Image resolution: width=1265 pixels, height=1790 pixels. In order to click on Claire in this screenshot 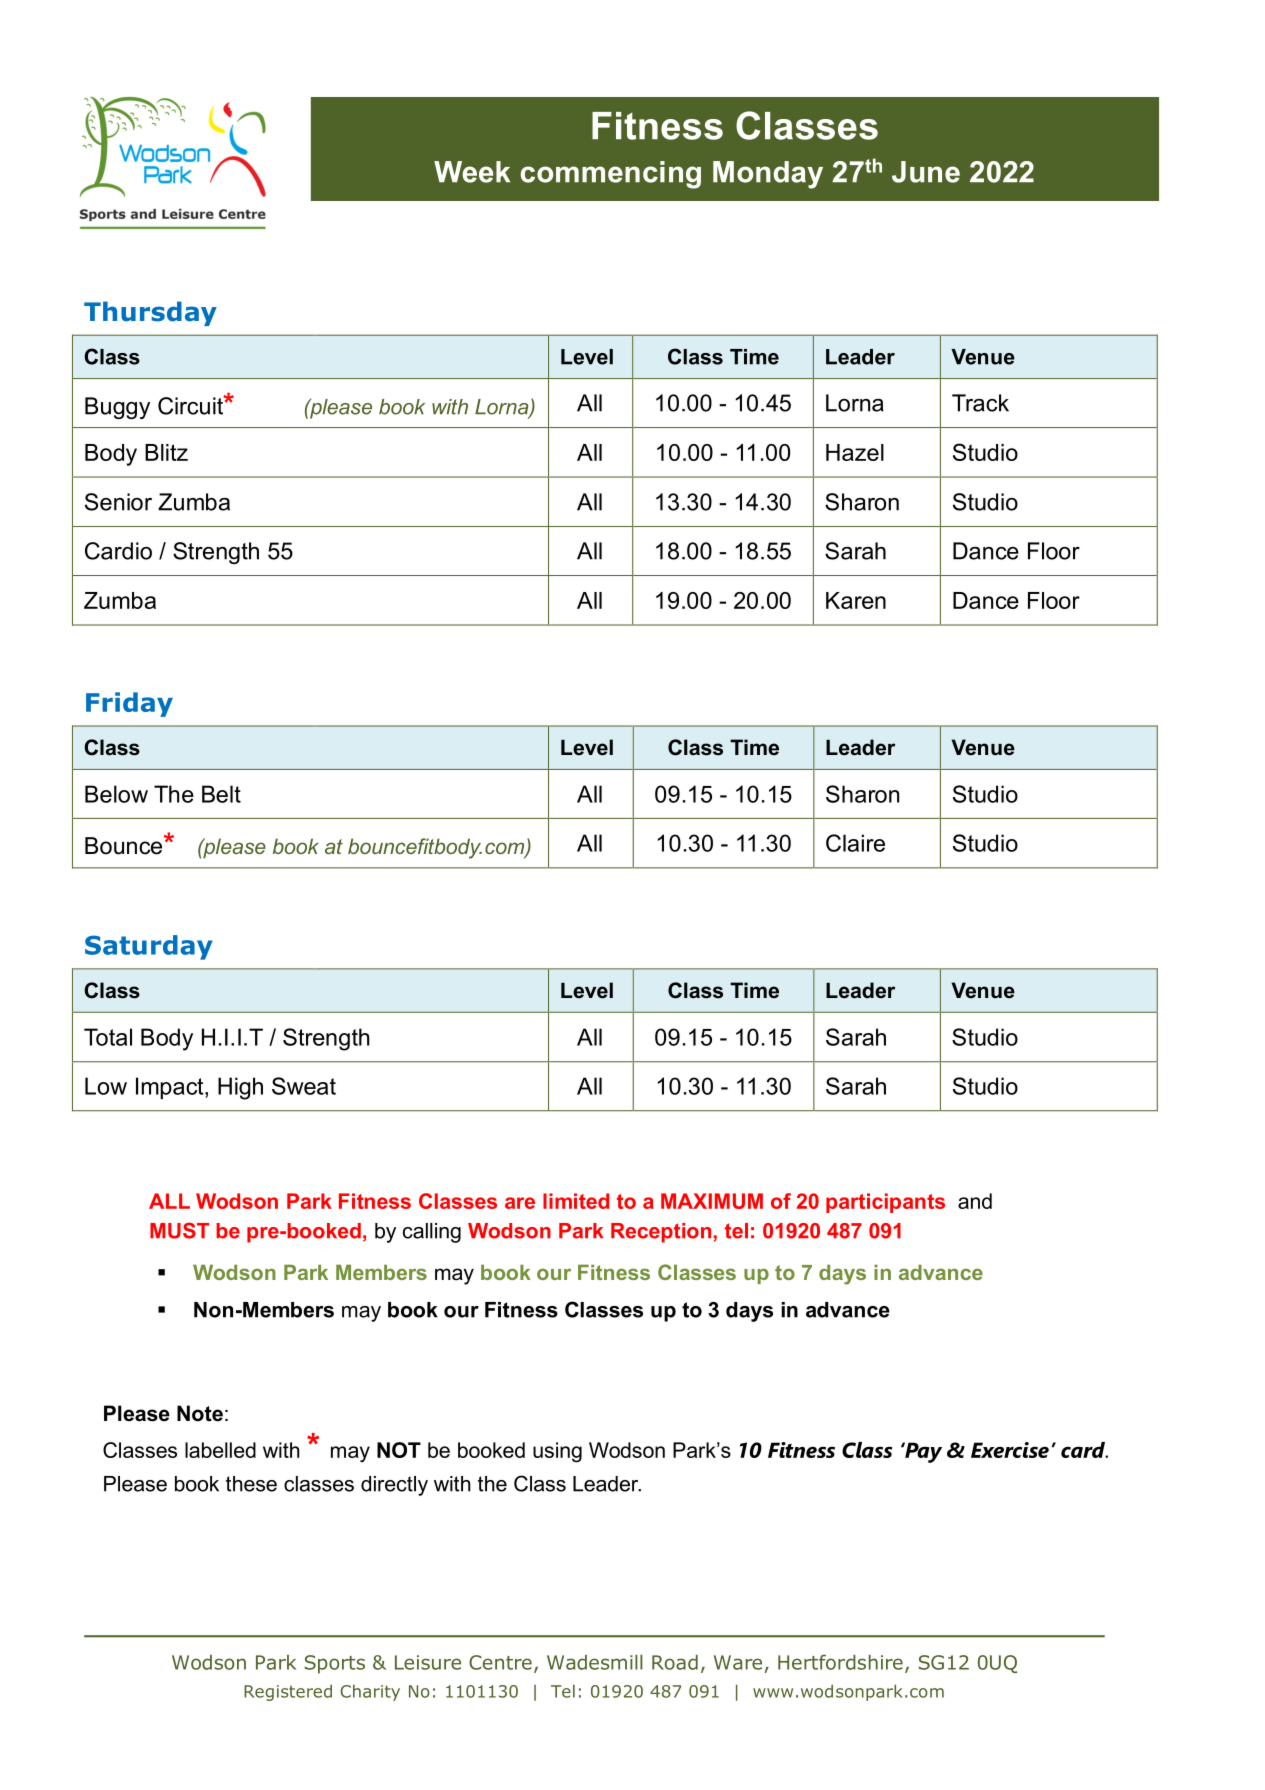, I will do `click(855, 843)`.
